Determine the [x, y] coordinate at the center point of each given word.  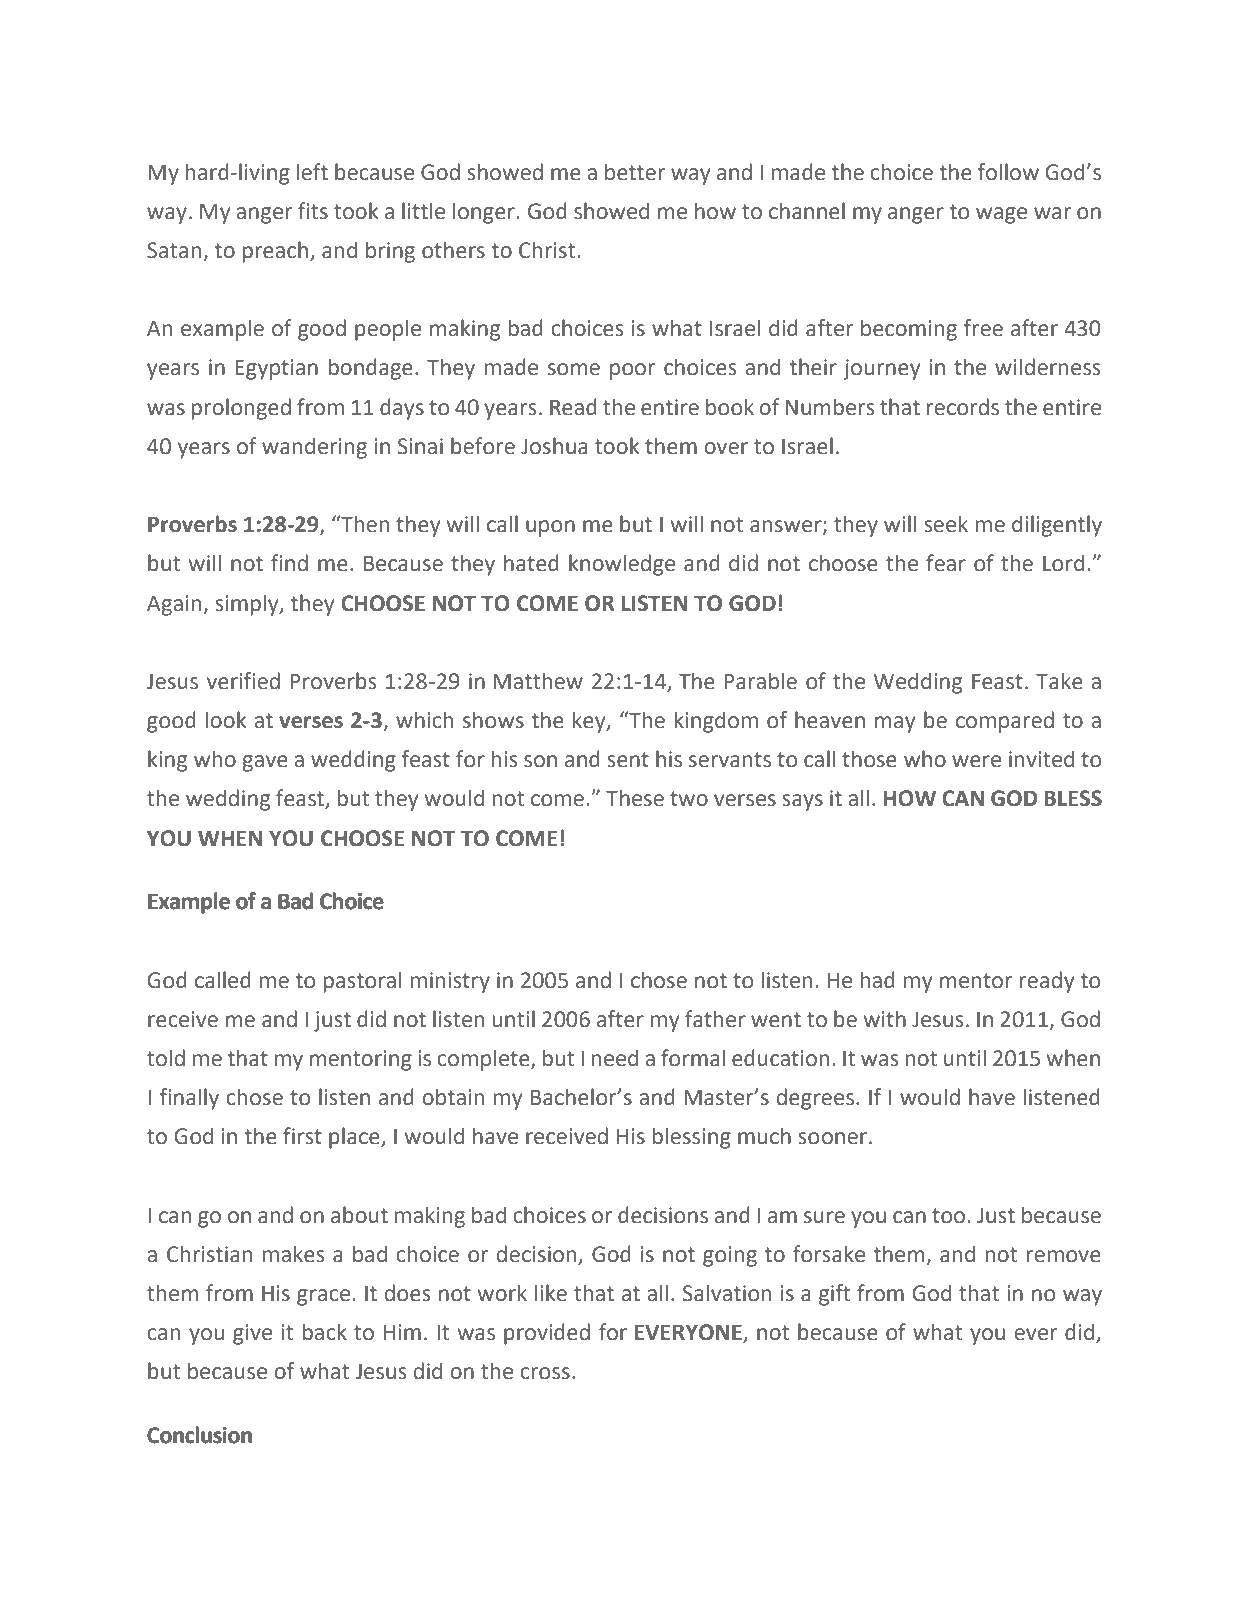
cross [545, 1373]
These [635, 798]
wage [1001, 215]
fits [313, 211]
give [252, 1334]
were [976, 761]
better [635, 172]
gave [265, 763]
